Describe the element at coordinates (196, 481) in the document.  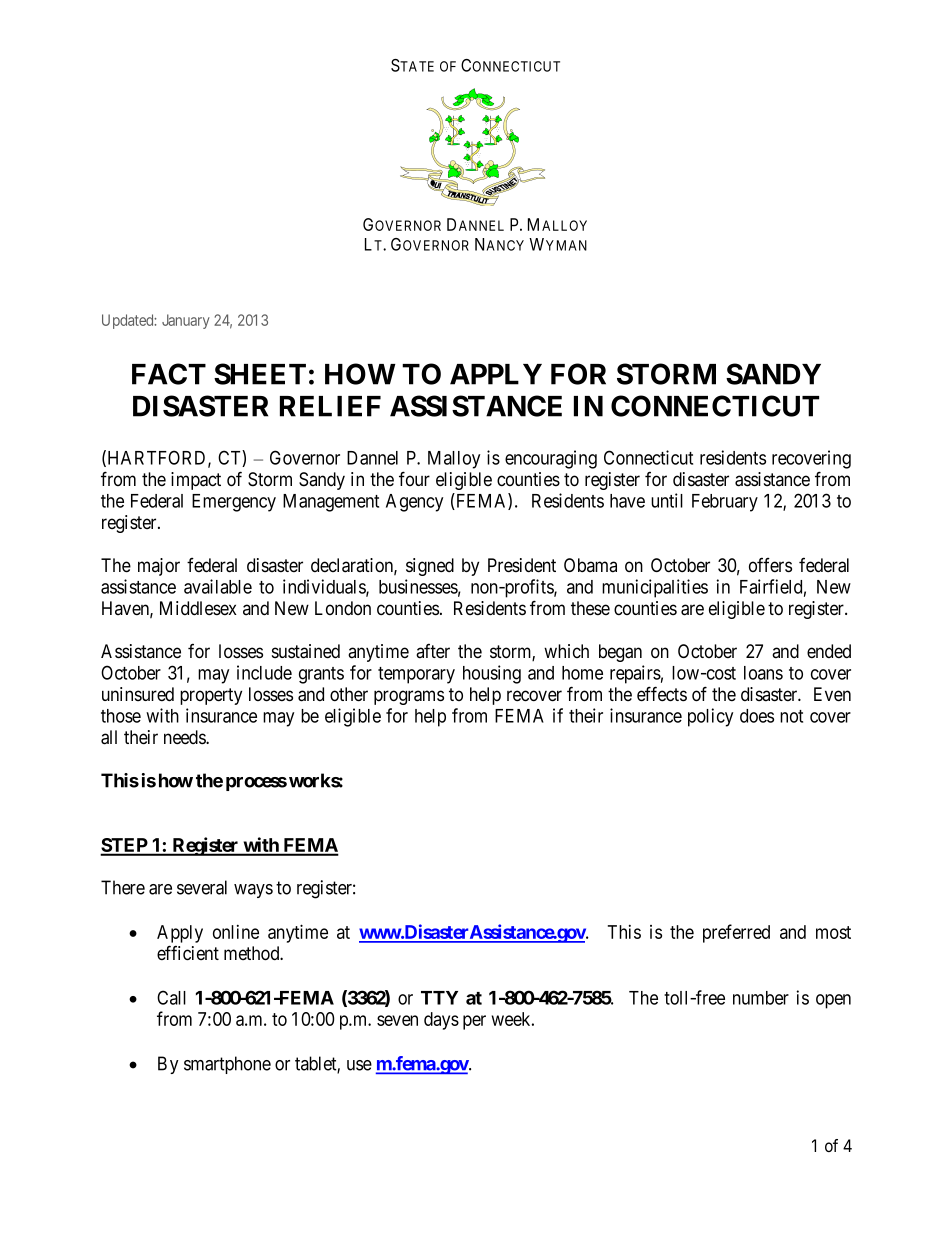
I see `impact` at that location.
